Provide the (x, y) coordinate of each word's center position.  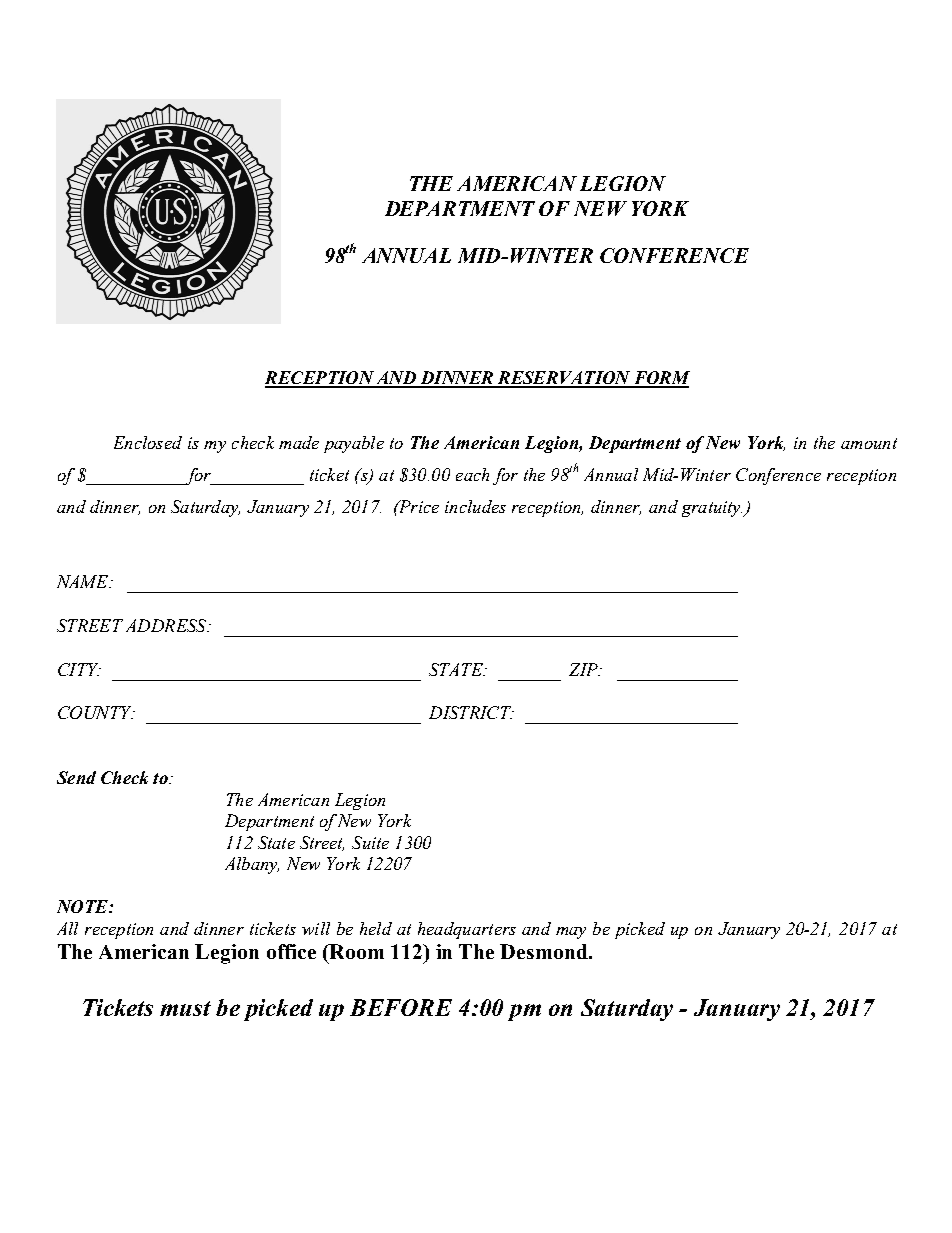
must (185, 1008)
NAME (84, 581)
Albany (252, 865)
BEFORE (401, 1007)
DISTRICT (471, 712)
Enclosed (148, 442)
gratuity (712, 509)
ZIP (584, 669)
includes (475, 506)
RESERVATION (564, 379)
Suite (370, 842)
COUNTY (96, 712)
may (571, 933)
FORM (661, 379)
